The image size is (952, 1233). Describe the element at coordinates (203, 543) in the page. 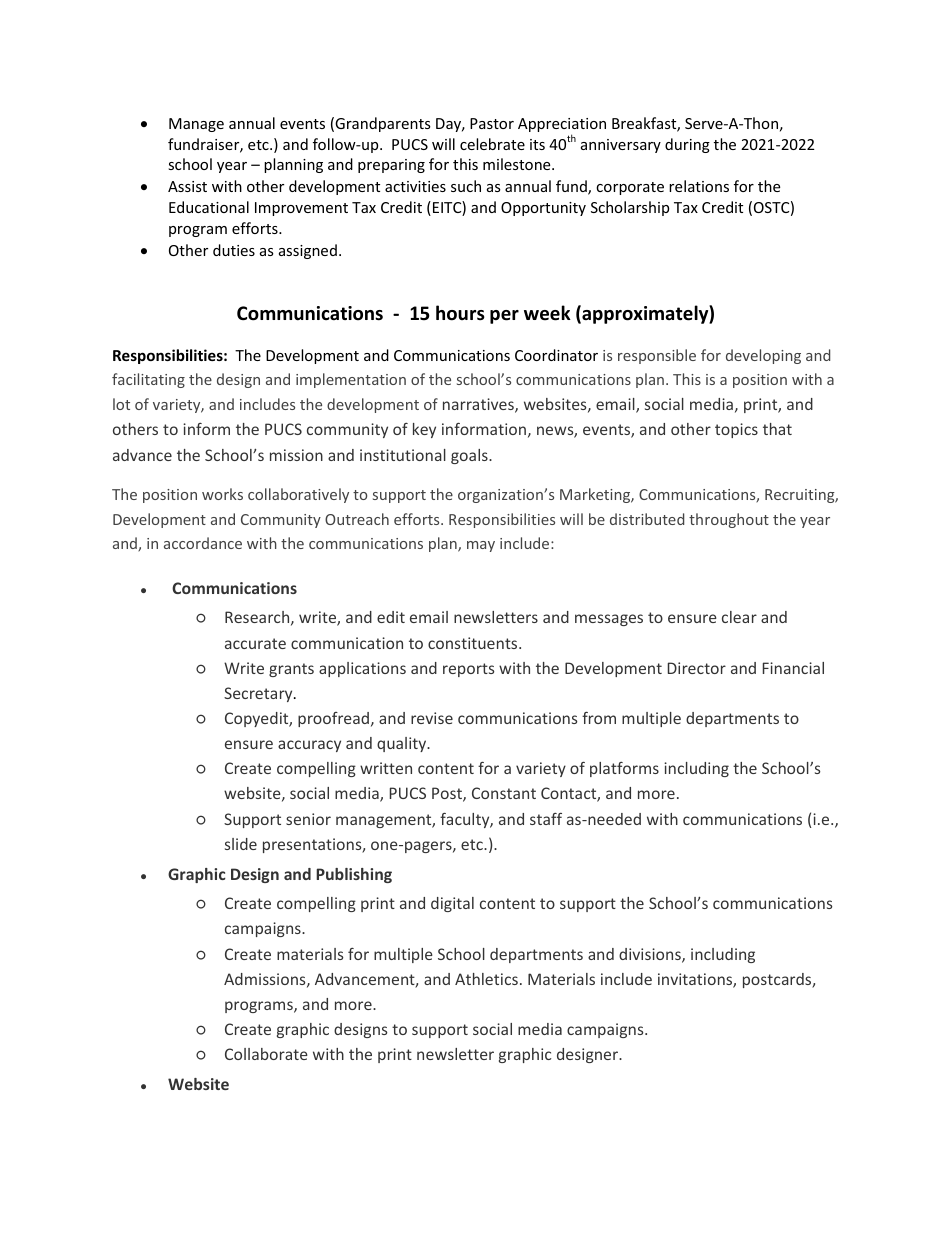

I see `accordance` at that location.
